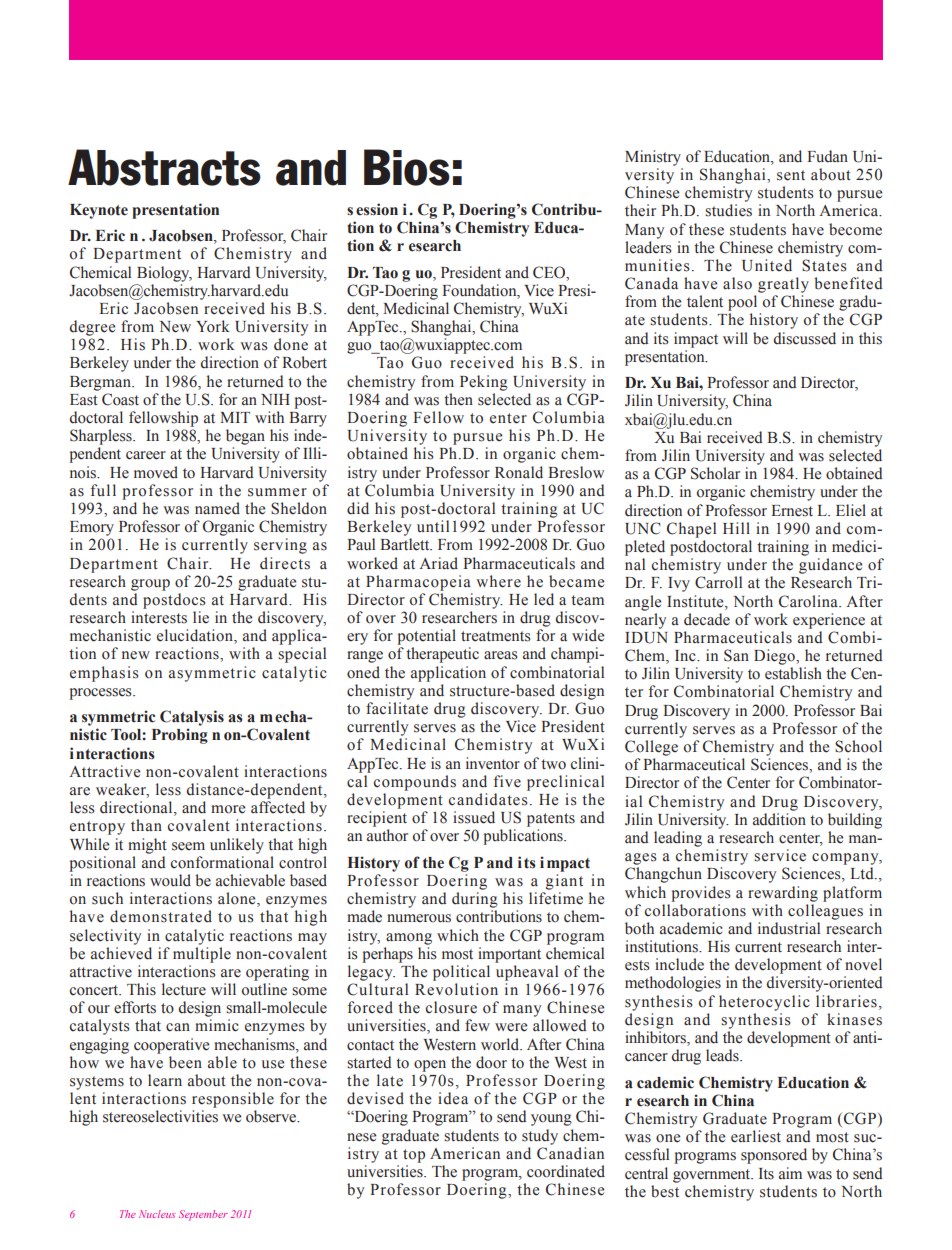 Image resolution: width=952 pixels, height=1250 pixels. Describe the element at coordinates (783, 894) in the screenshot. I see `rewarding` at that location.
